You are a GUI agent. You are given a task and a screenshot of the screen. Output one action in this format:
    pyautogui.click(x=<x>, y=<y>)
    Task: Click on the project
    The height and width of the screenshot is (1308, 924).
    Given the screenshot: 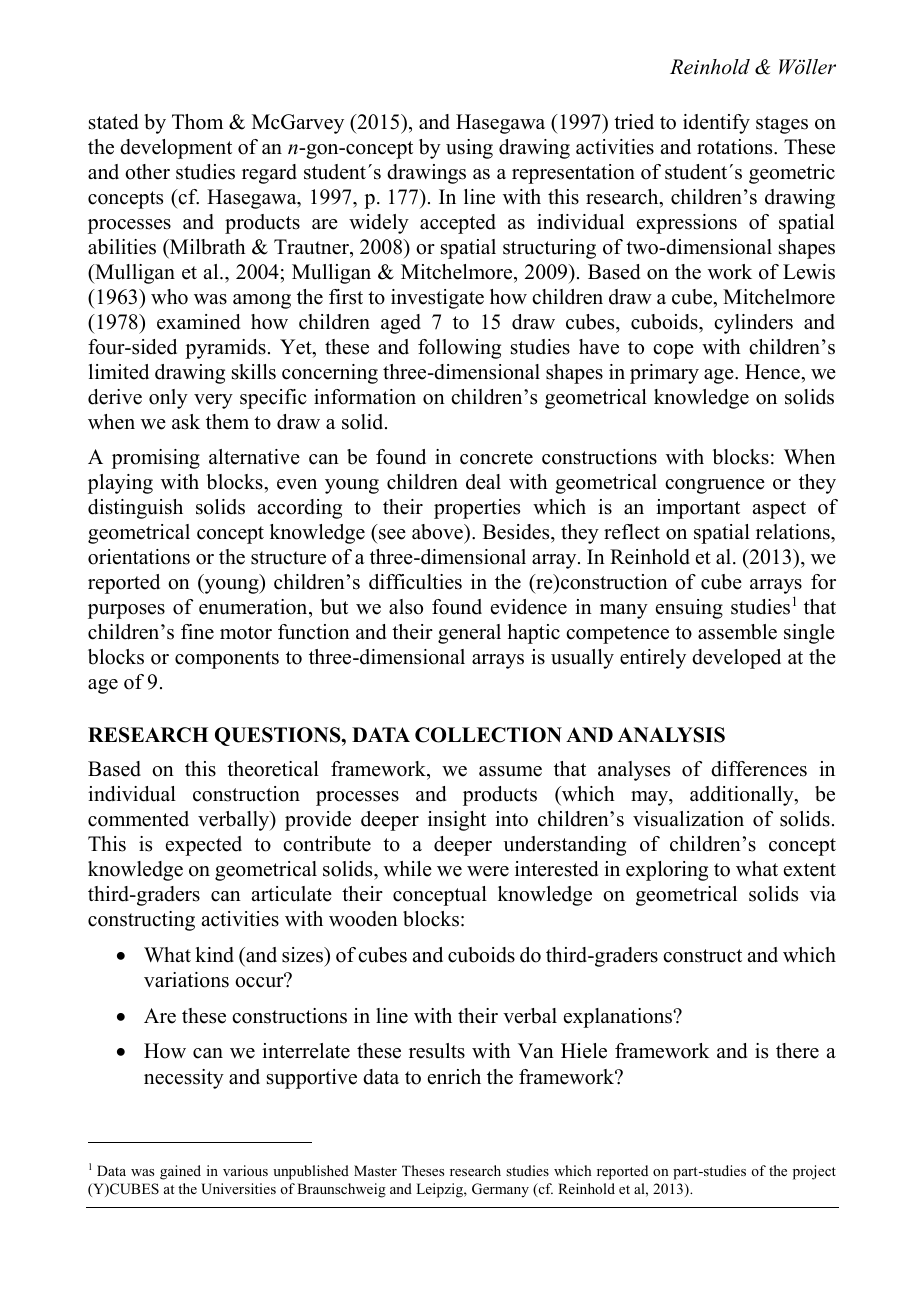 What is the action you would take?
    pyautogui.click(x=814, y=1172)
